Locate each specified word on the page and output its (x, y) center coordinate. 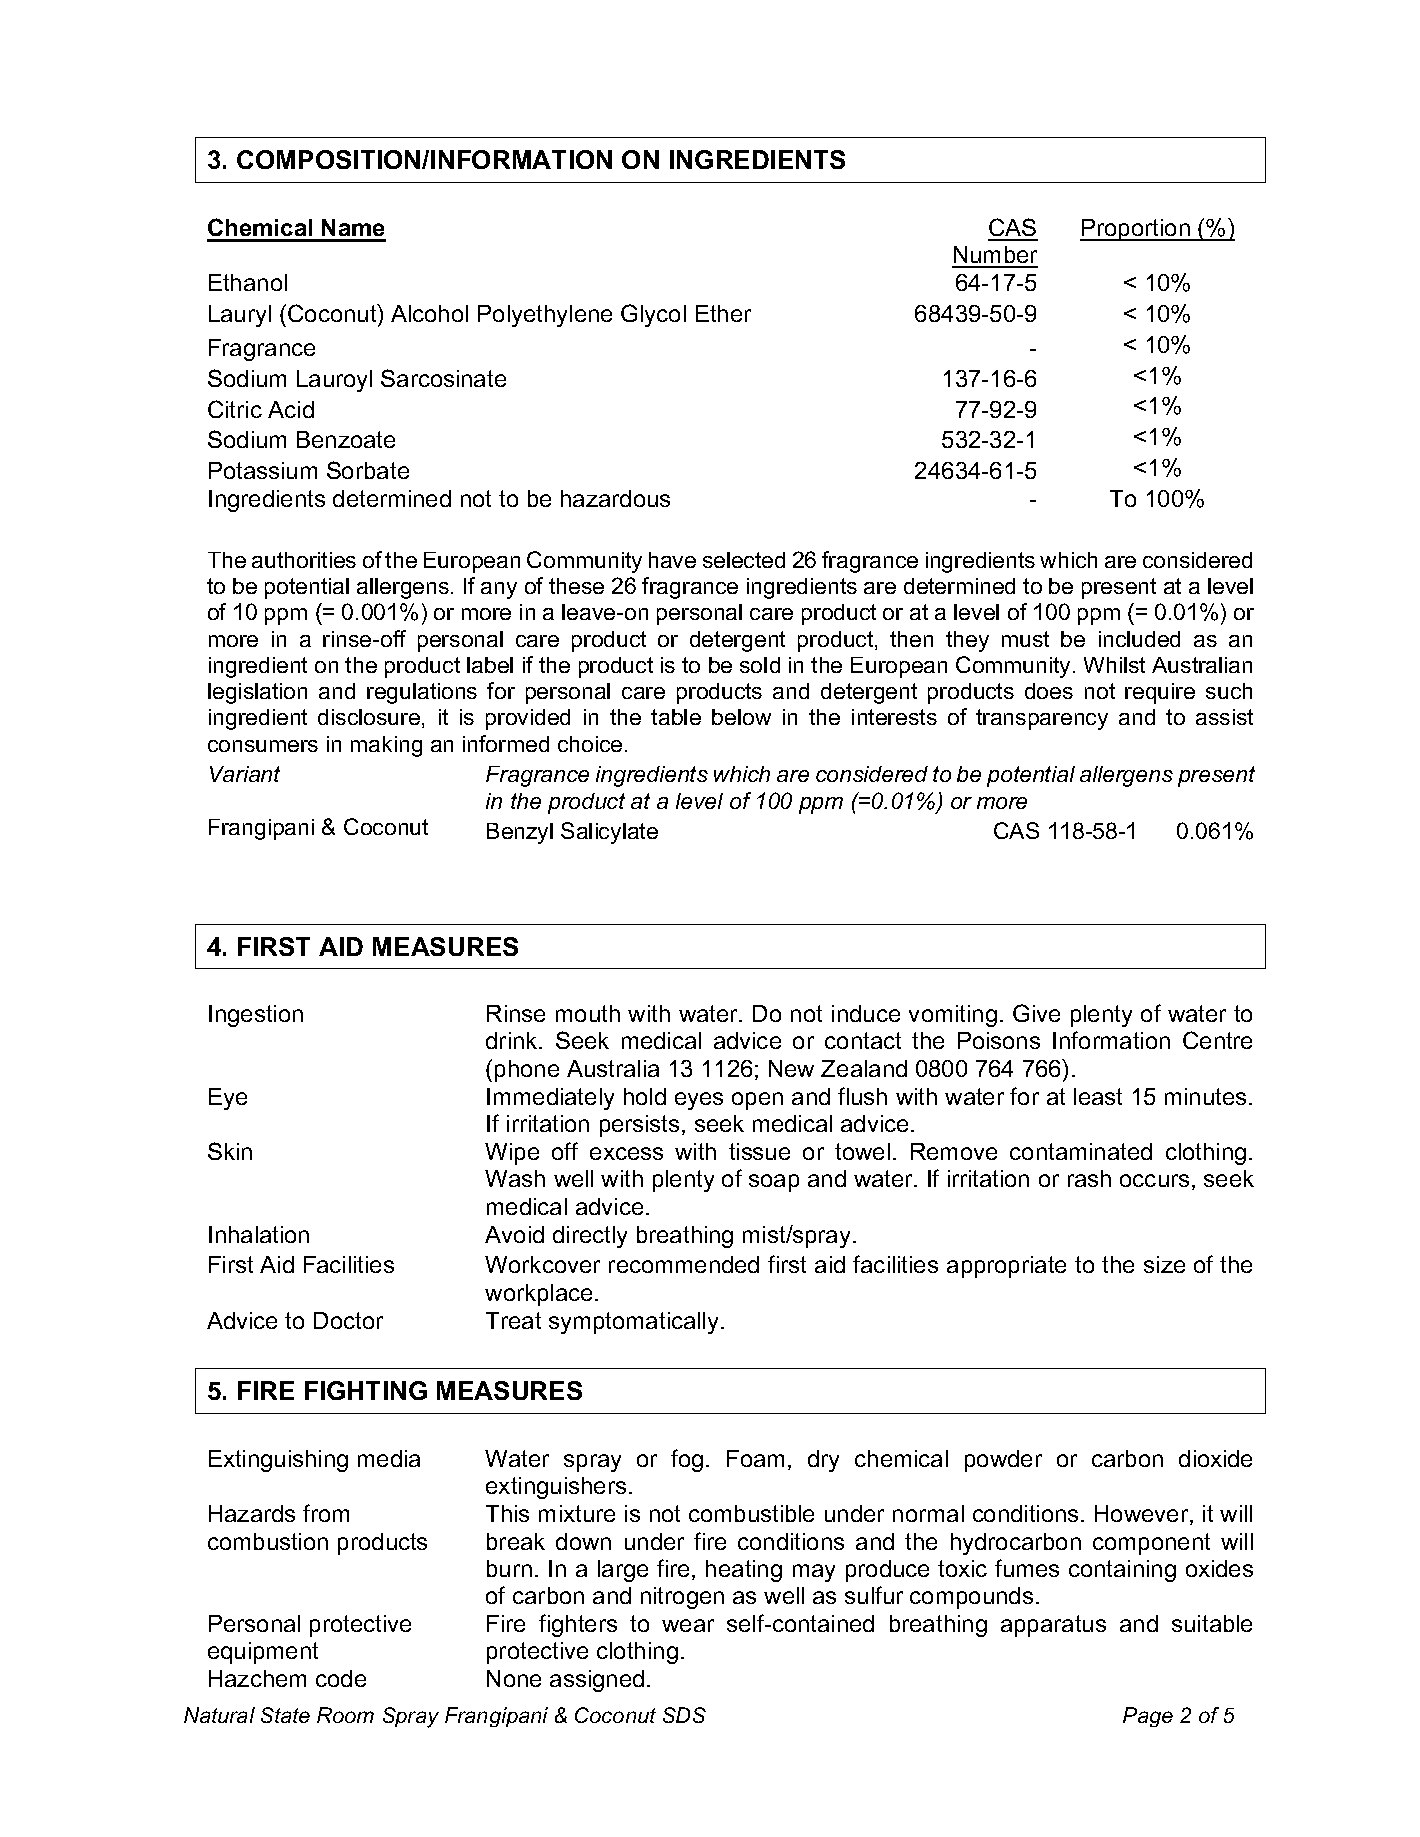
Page (1148, 1717)
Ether (723, 313)
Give (1036, 1013)
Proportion (1136, 230)
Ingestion (256, 1016)
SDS (684, 1715)
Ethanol (248, 282)
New (791, 1068)
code (341, 1678)
